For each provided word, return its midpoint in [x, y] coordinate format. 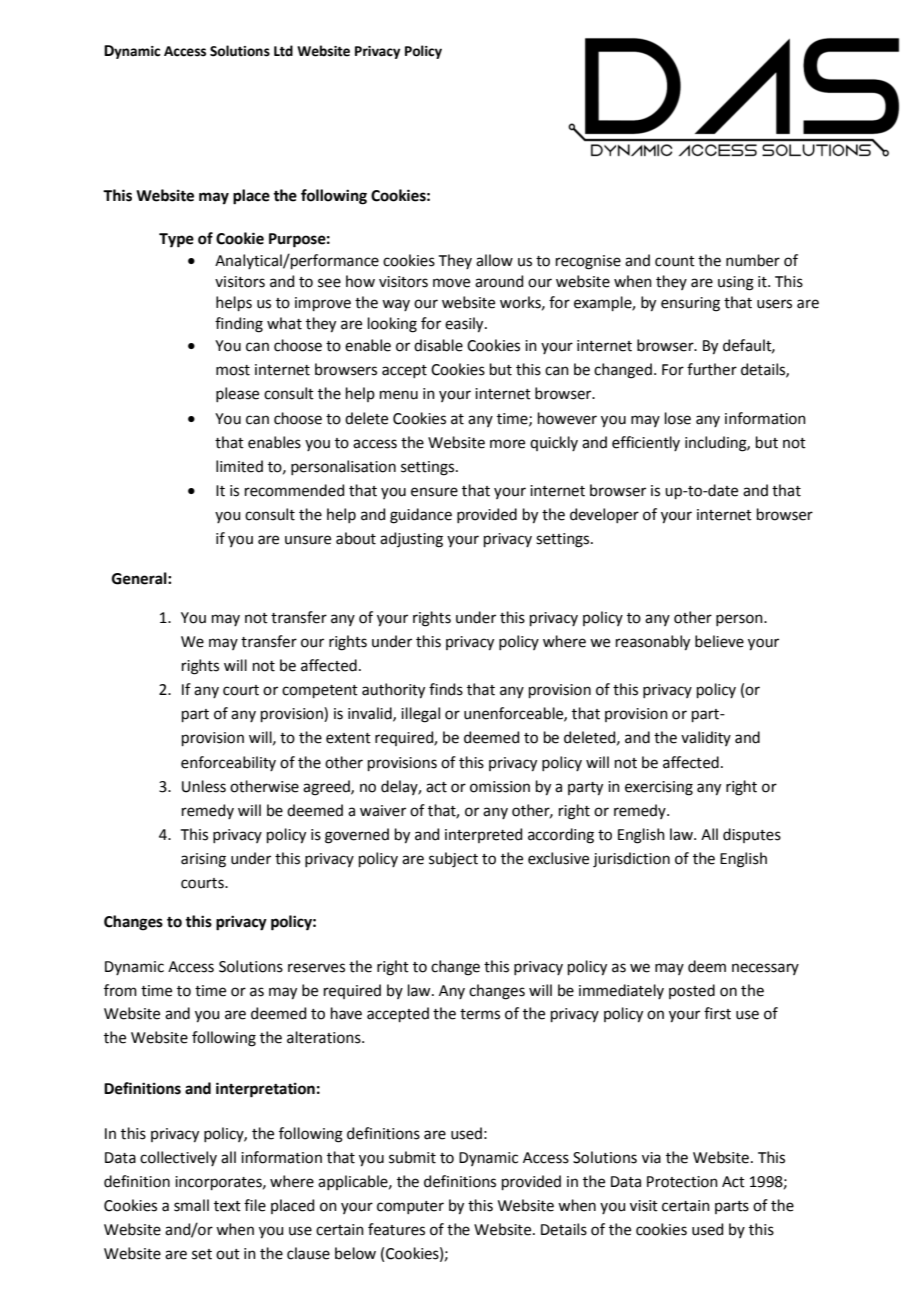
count [675, 261]
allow [494, 260]
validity [706, 738]
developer [604, 515]
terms [480, 1014]
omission [500, 787]
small [191, 1205]
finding [239, 325]
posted [692, 991]
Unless [204, 786]
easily [465, 325]
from [120, 990]
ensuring [690, 304]
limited [239, 466]
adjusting [411, 540]
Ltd [283, 51]
